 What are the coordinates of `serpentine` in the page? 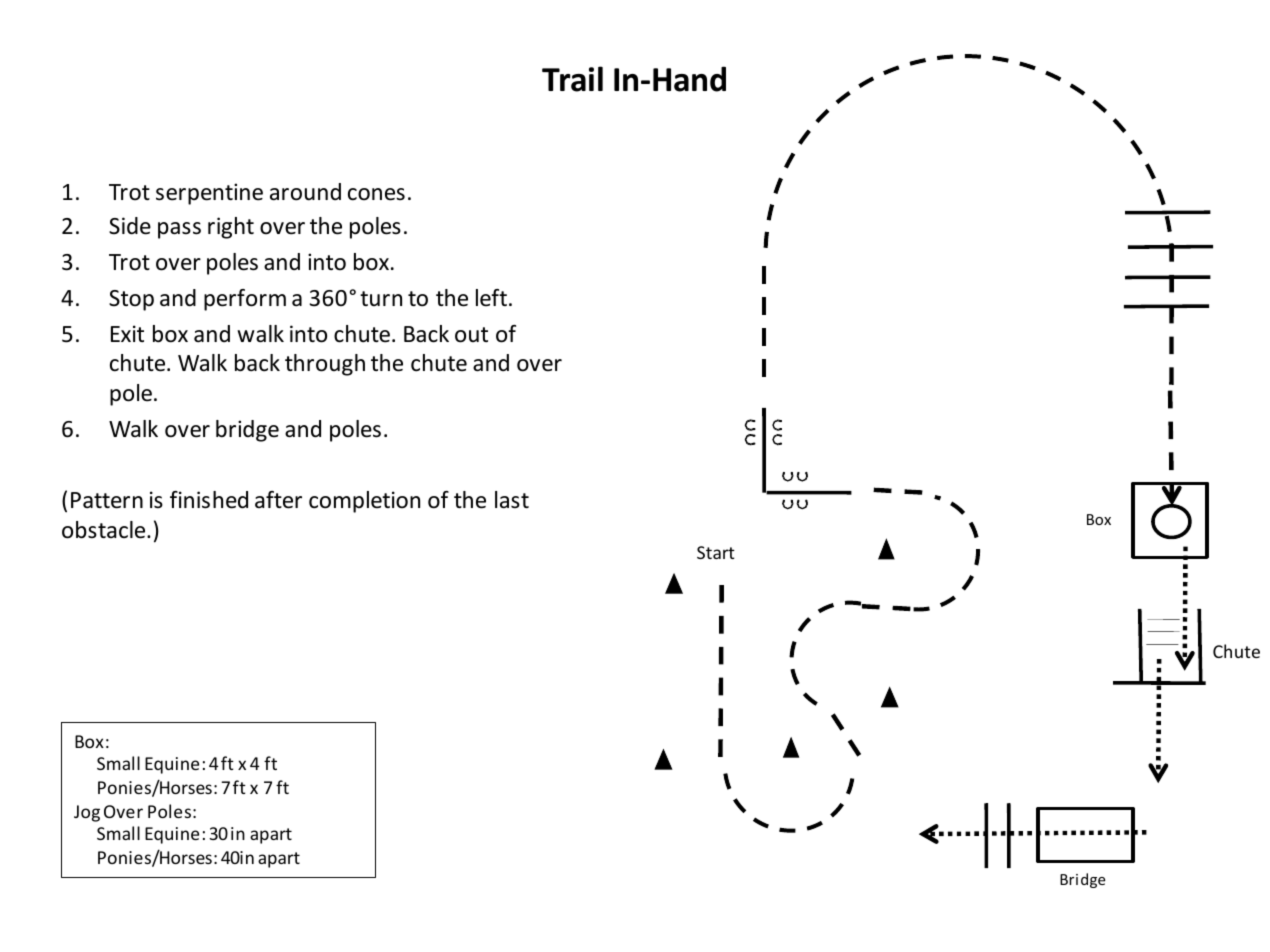 It's located at (209, 194).
